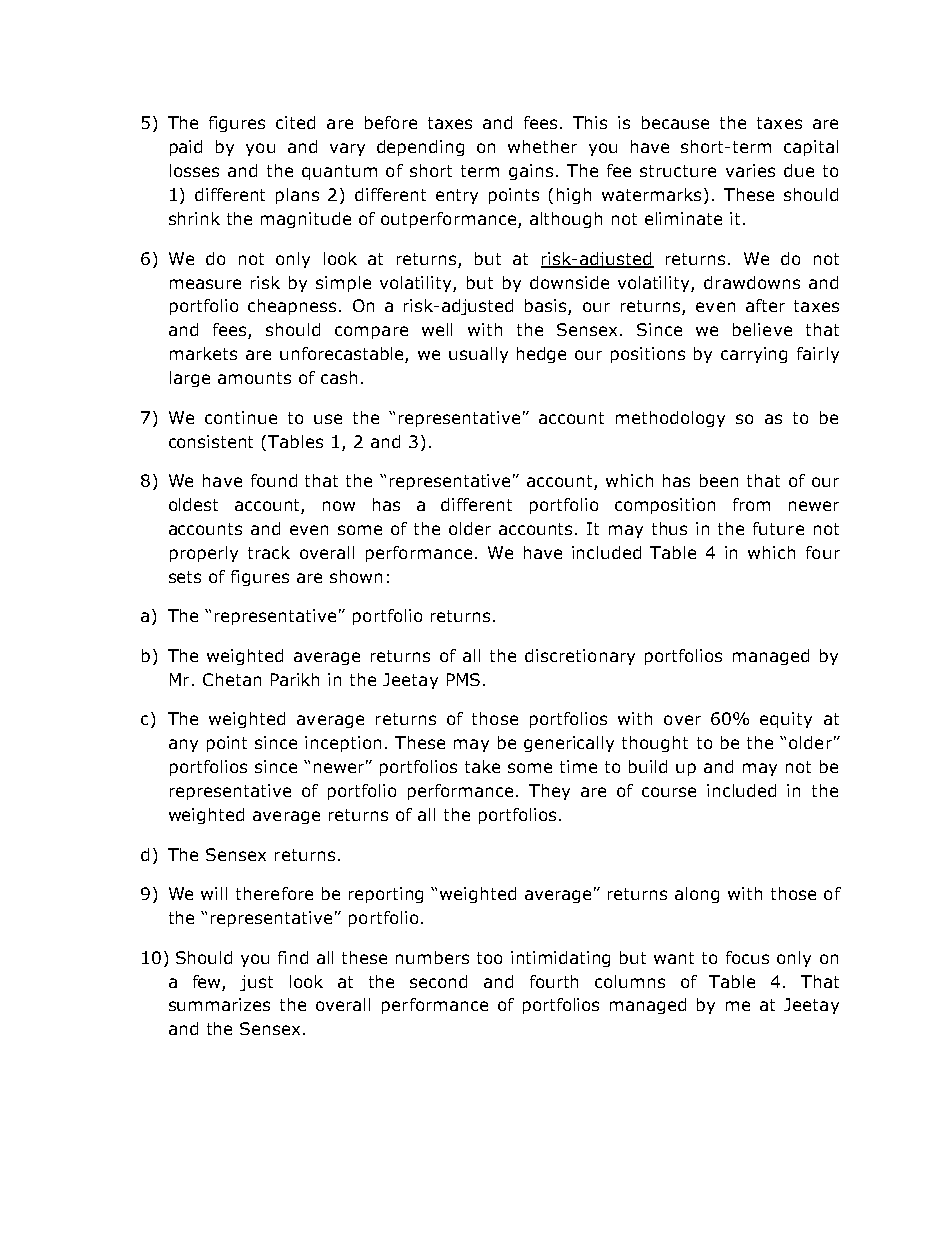  What do you see at coordinates (489, 958) in the page?
I see `too` at bounding box center [489, 958].
